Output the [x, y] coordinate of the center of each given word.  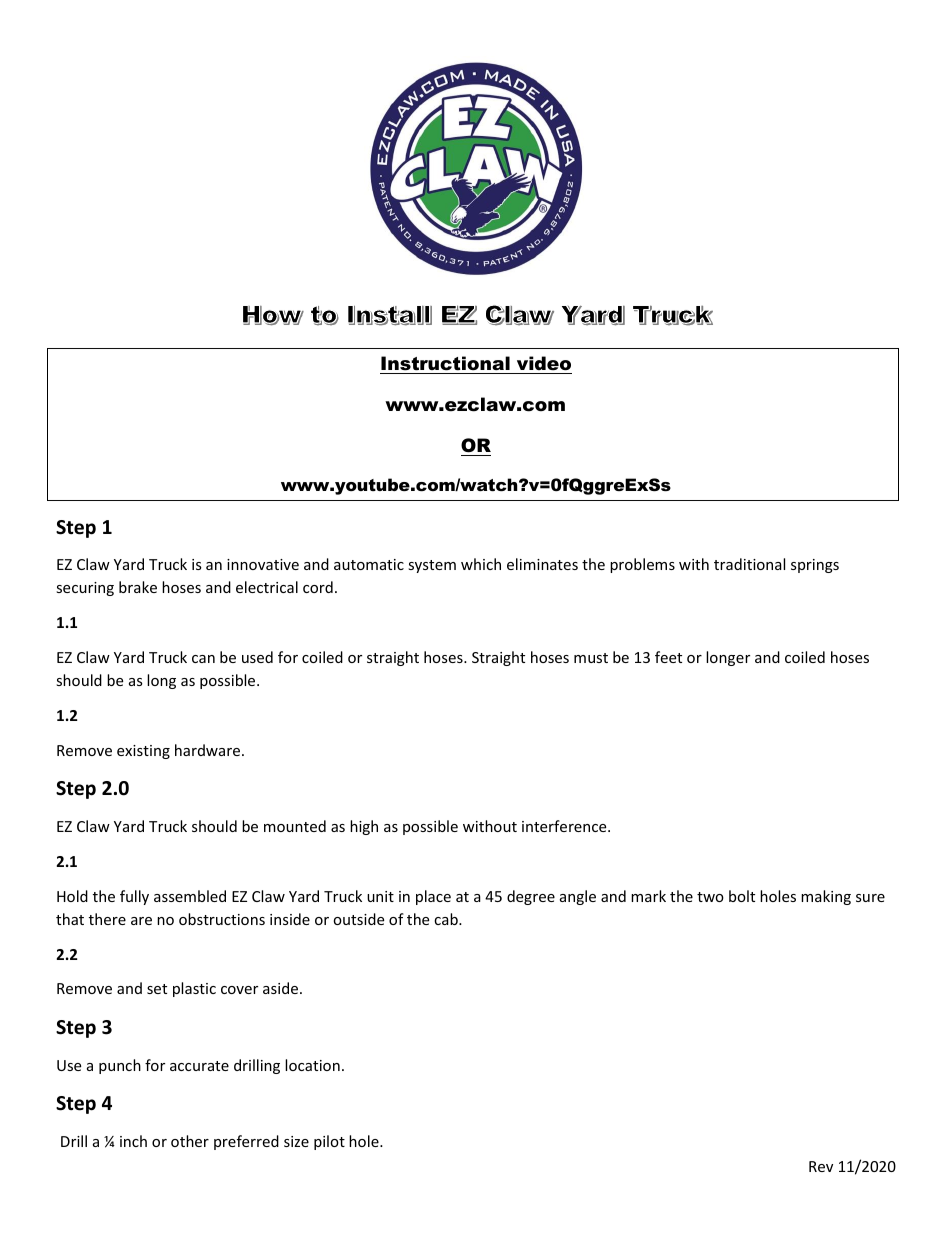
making [826, 897]
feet [668, 657]
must [591, 658]
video [544, 363]
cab [447, 919]
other [190, 1141]
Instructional [445, 363]
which [481, 564]
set [157, 989]
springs [815, 566]
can [203, 659]
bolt [742, 896]
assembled [190, 896]
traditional [749, 564]
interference [565, 826]
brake [138, 587]
